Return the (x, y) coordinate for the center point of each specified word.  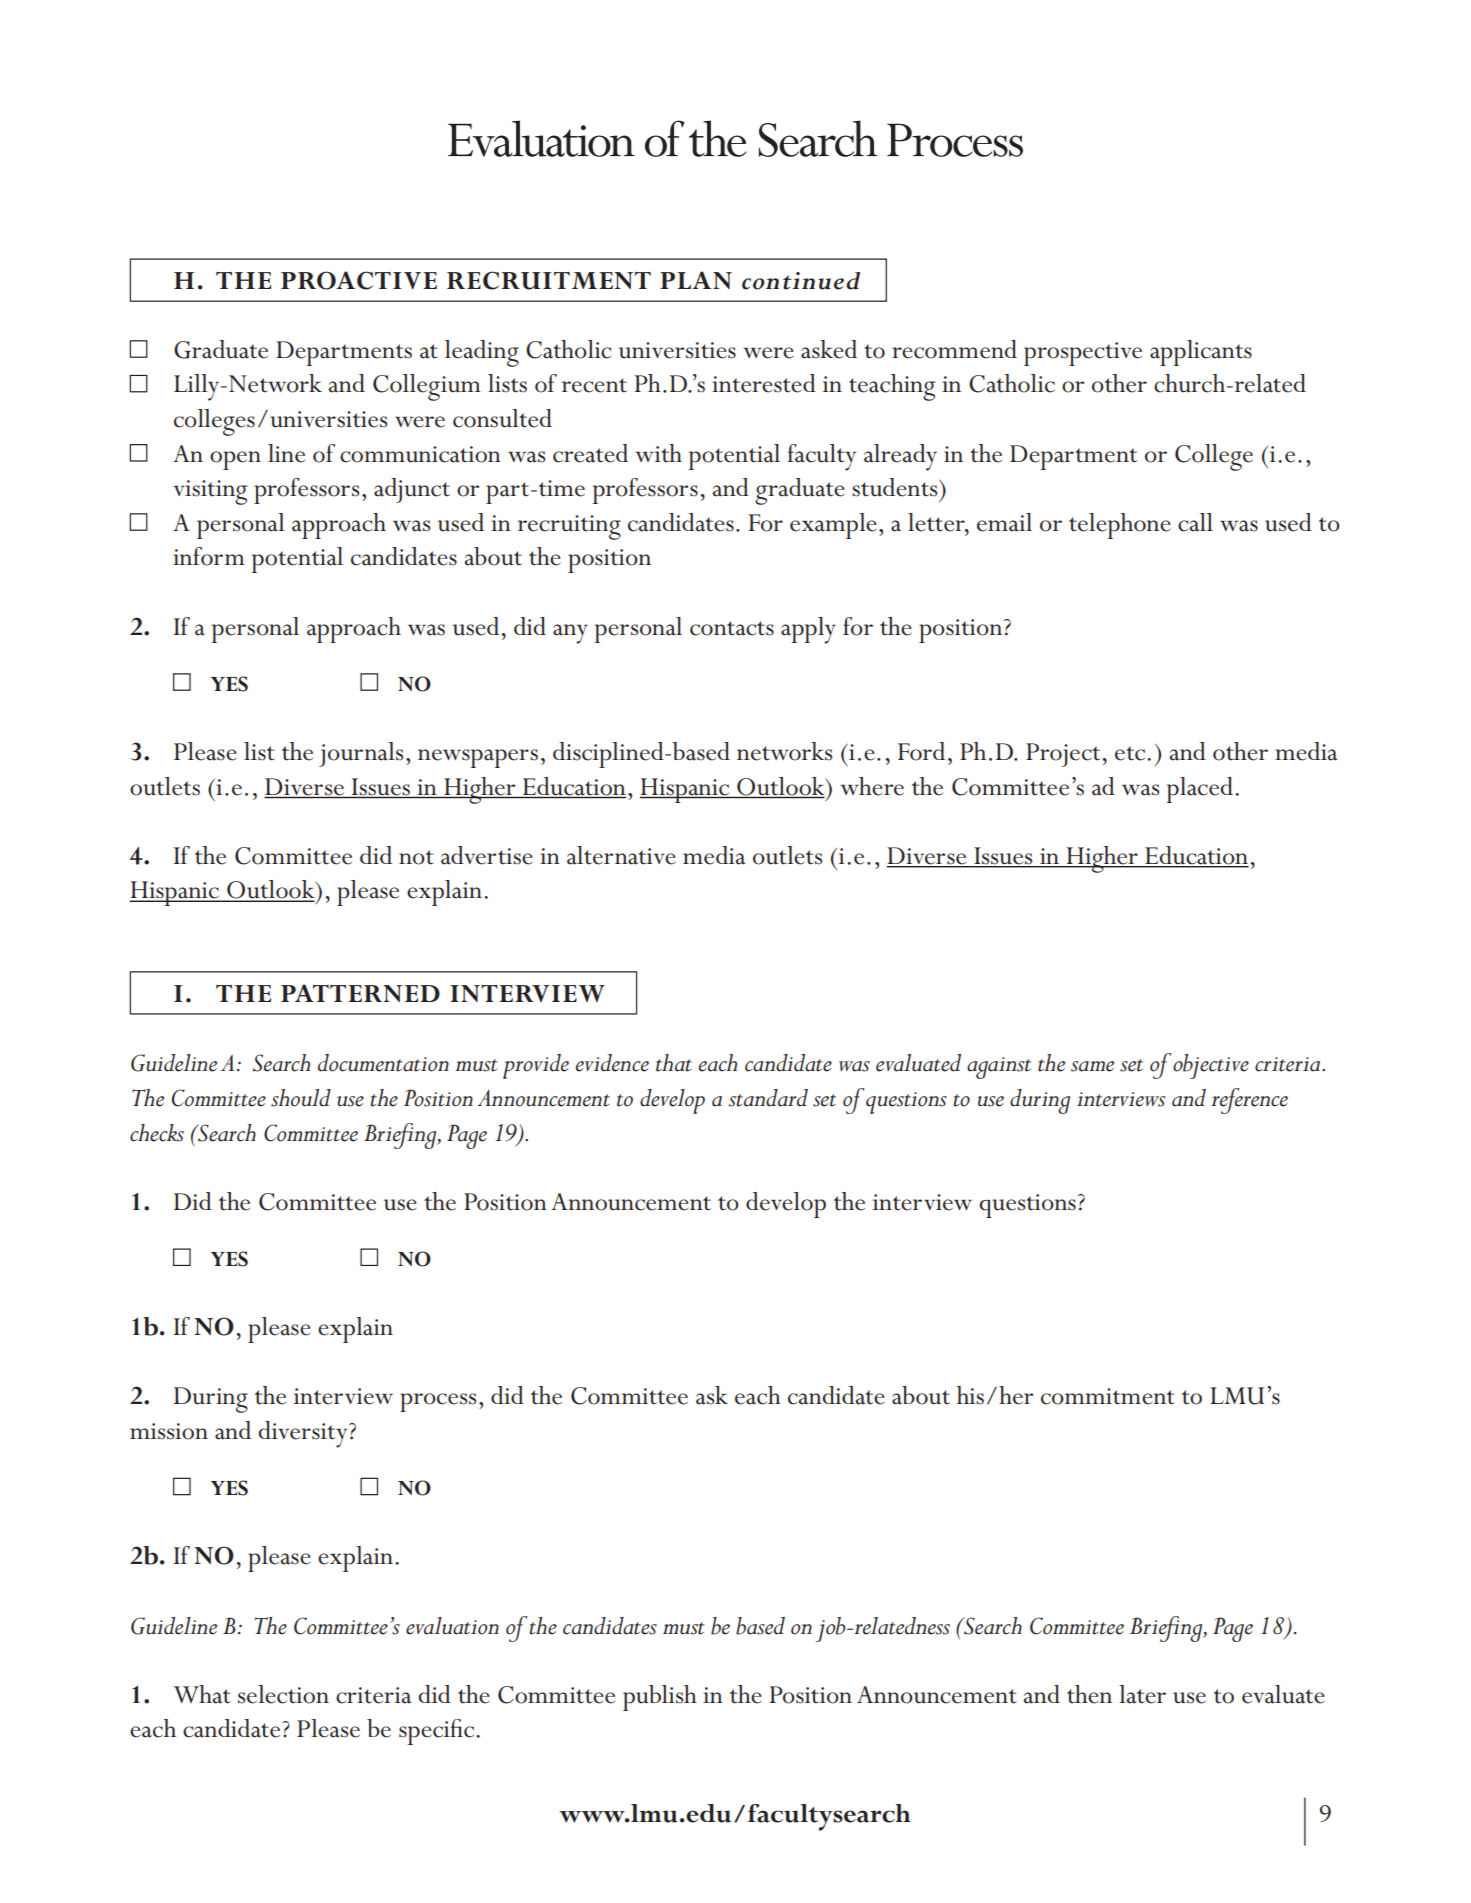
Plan (696, 280)
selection (283, 1694)
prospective (1083, 354)
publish (660, 1698)
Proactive (359, 280)
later (1142, 1694)
